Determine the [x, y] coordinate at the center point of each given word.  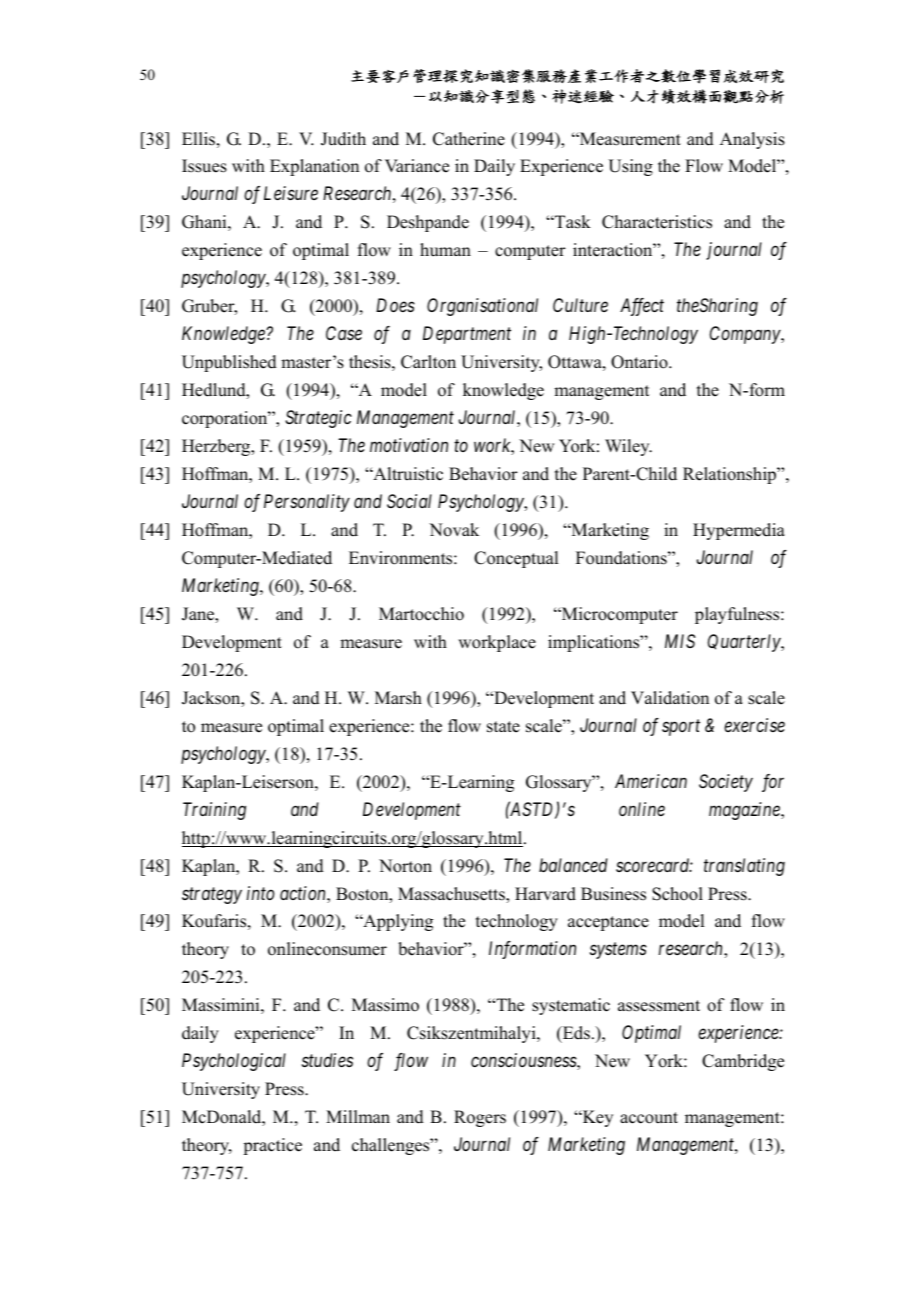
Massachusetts [452, 894]
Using [630, 167]
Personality [307, 503]
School [677, 894]
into [261, 893]
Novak [454, 530]
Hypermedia [739, 531]
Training [214, 811]
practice [272, 1146]
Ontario [640, 362]
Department [467, 335]
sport [681, 728]
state [503, 727]
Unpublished [229, 363]
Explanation [314, 167]
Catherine [469, 139]
